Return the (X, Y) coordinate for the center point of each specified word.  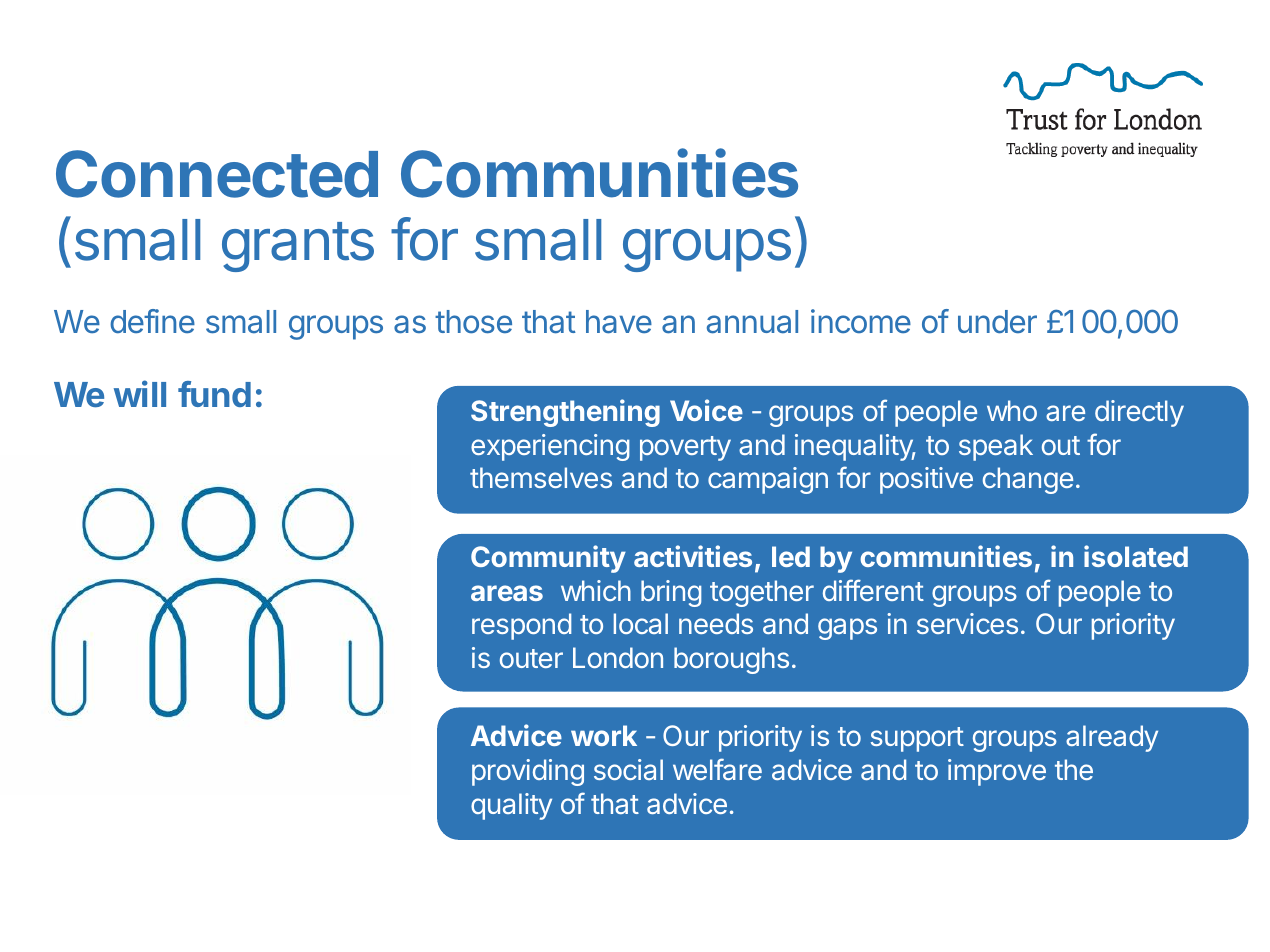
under (997, 322)
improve (997, 772)
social (628, 769)
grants (298, 247)
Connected (217, 174)
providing (528, 772)
